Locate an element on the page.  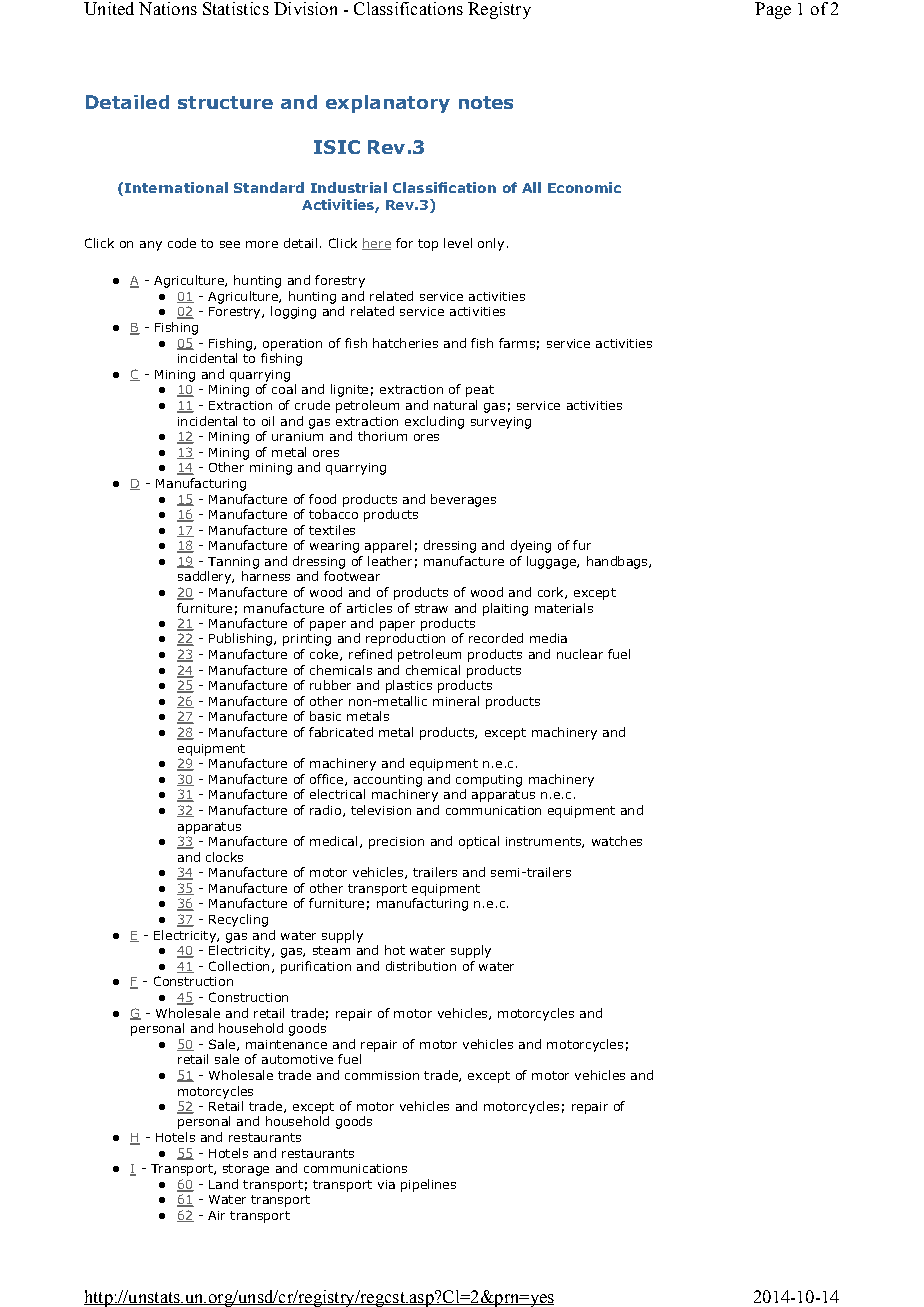
Tanning is located at coordinates (233, 563).
